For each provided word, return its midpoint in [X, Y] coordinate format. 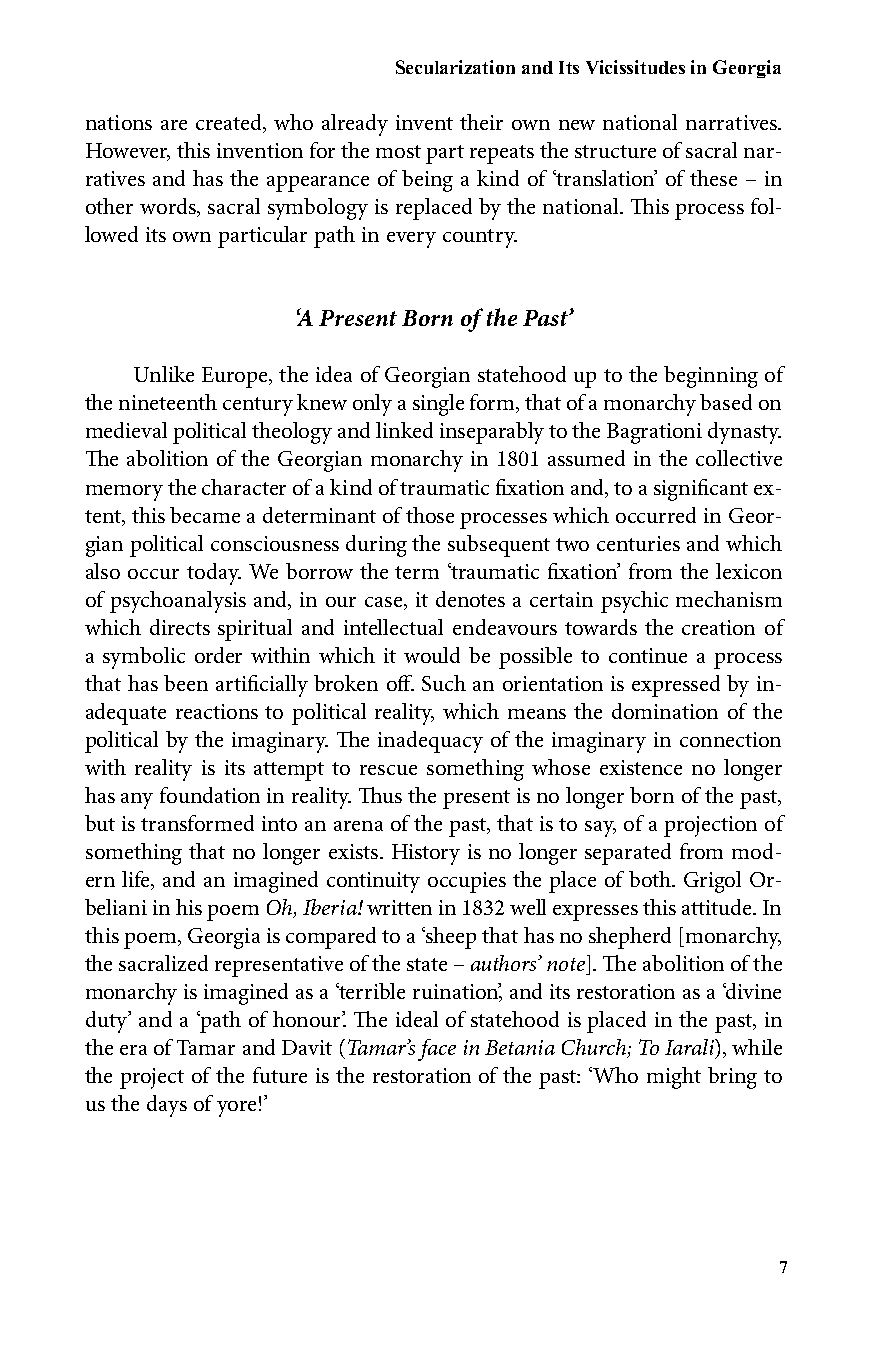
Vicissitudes [635, 67]
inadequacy [430, 742]
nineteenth [168, 402]
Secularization [455, 67]
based [726, 402]
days [167, 1106]
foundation [210, 795]
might [674, 1078]
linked [404, 430]
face [437, 1050]
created [230, 123]
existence [641, 767]
